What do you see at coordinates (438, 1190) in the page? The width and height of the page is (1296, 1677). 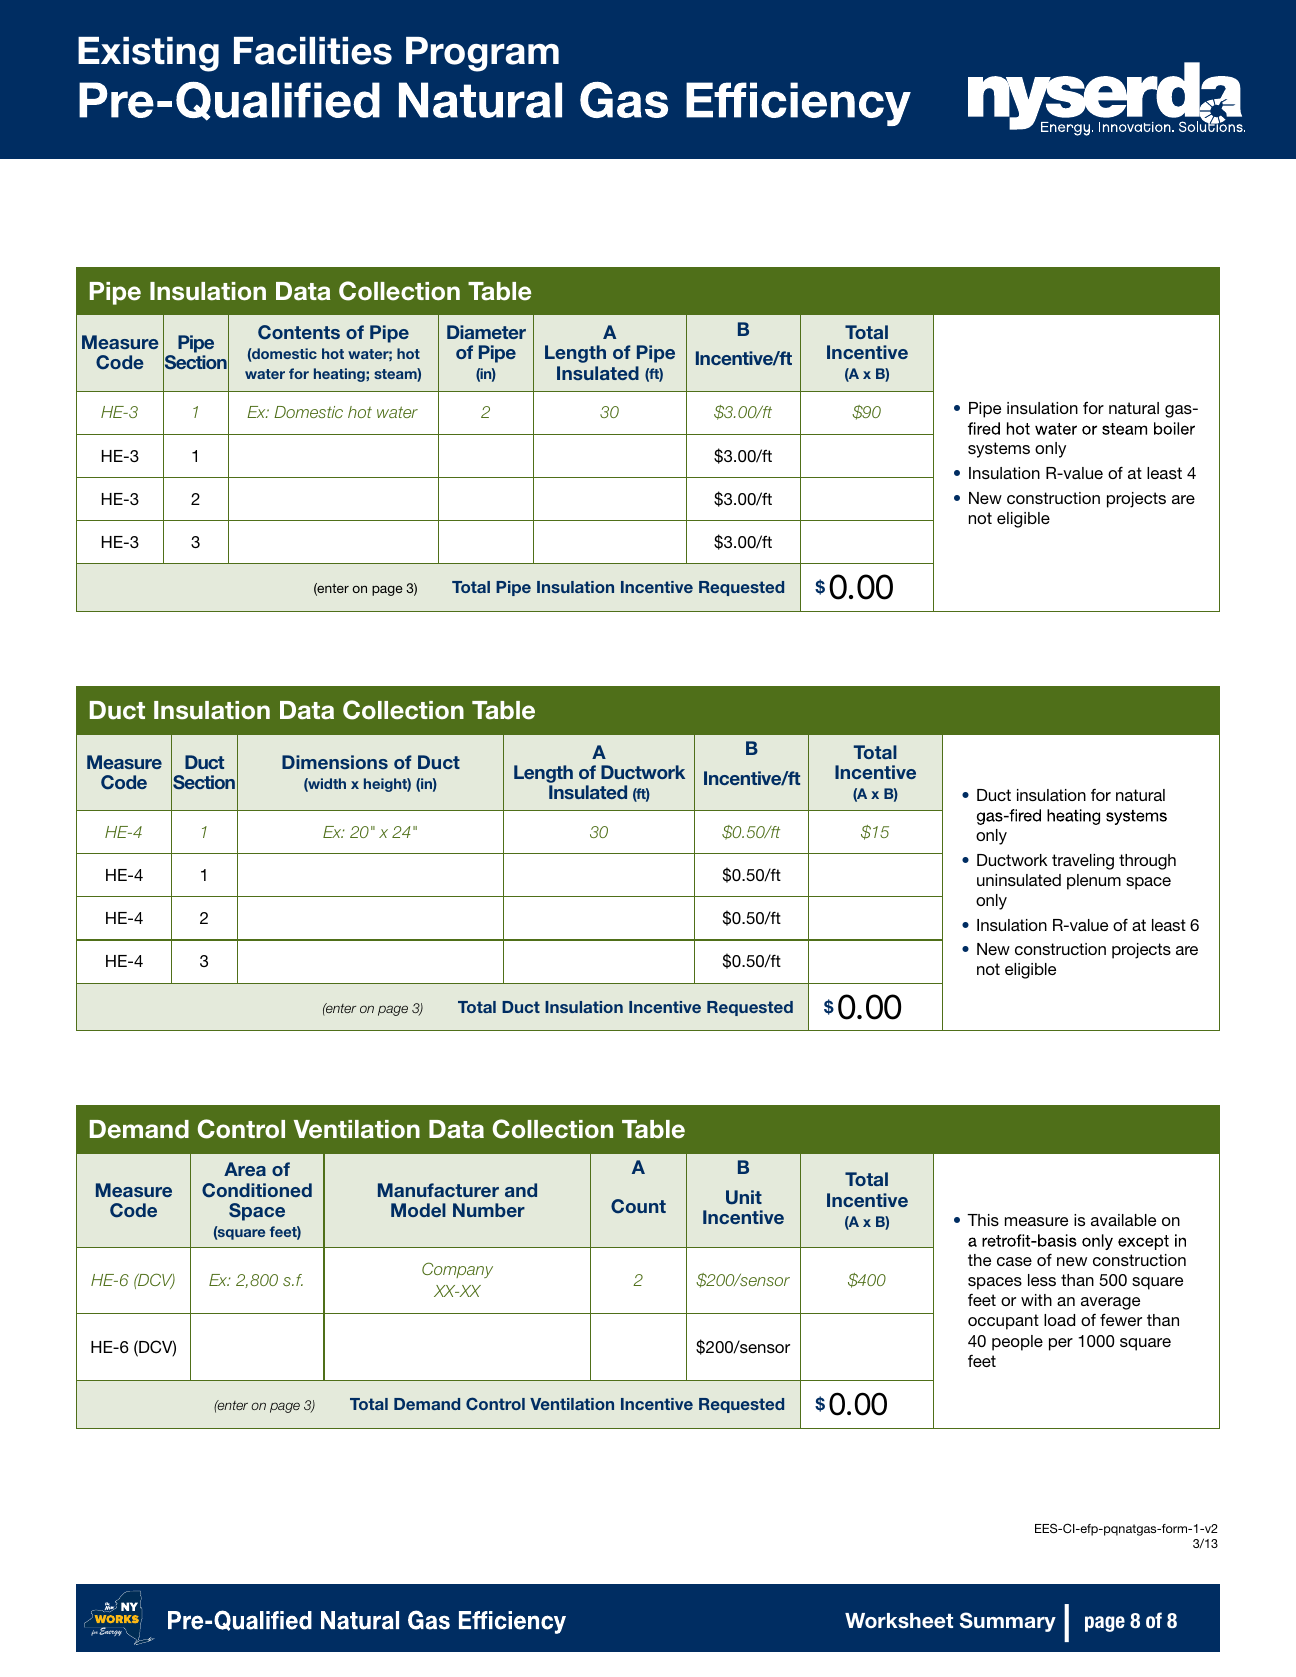 I see `Manufacturer` at bounding box center [438, 1190].
